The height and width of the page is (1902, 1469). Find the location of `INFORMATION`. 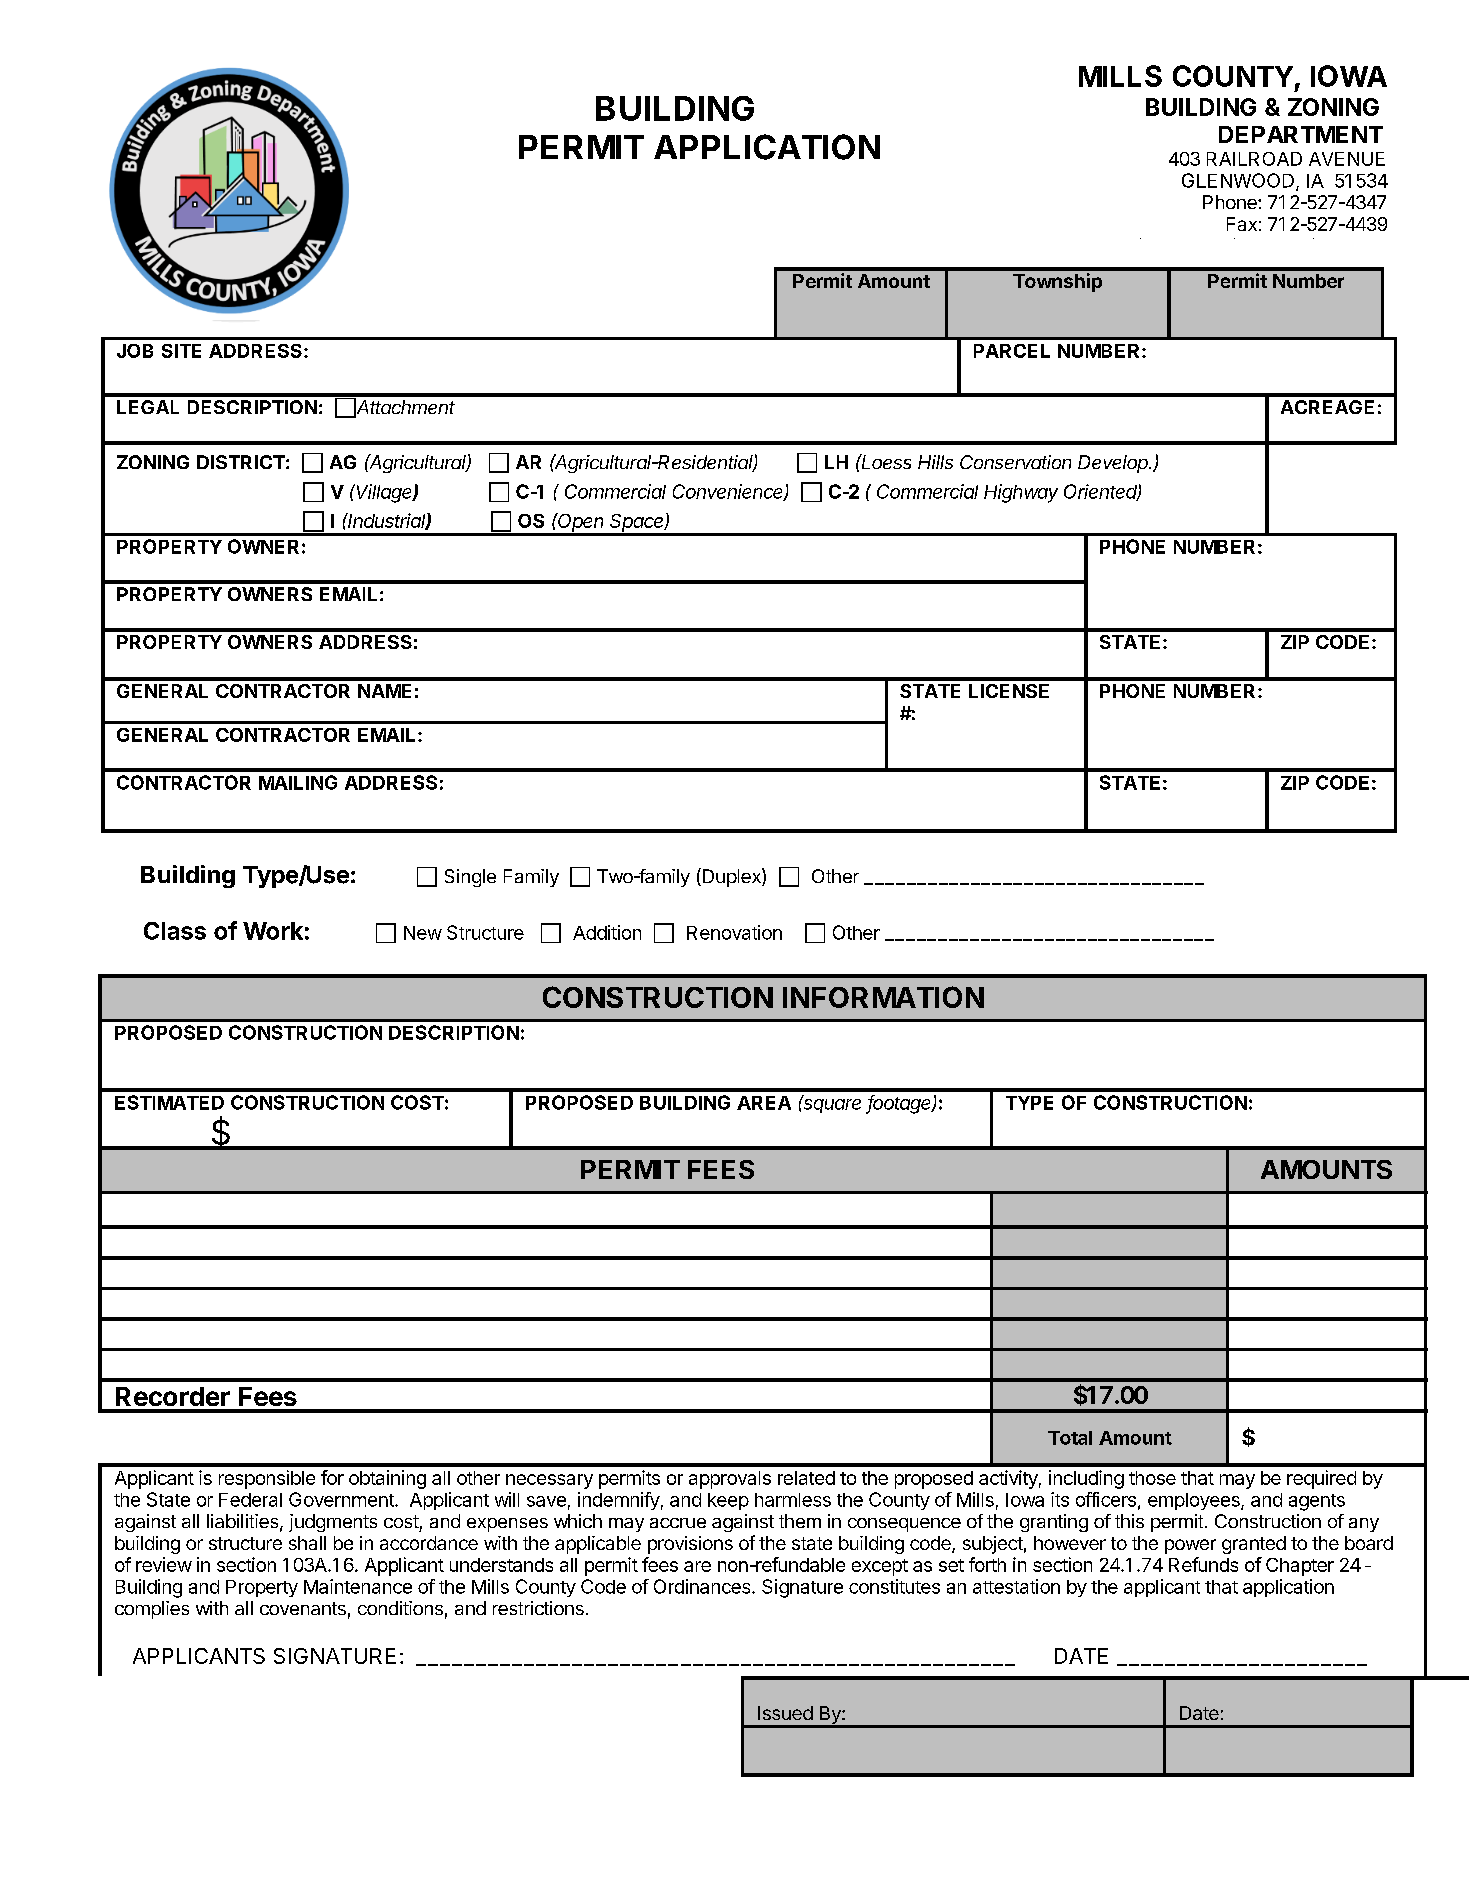

INFORMATION is located at coordinates (883, 997).
